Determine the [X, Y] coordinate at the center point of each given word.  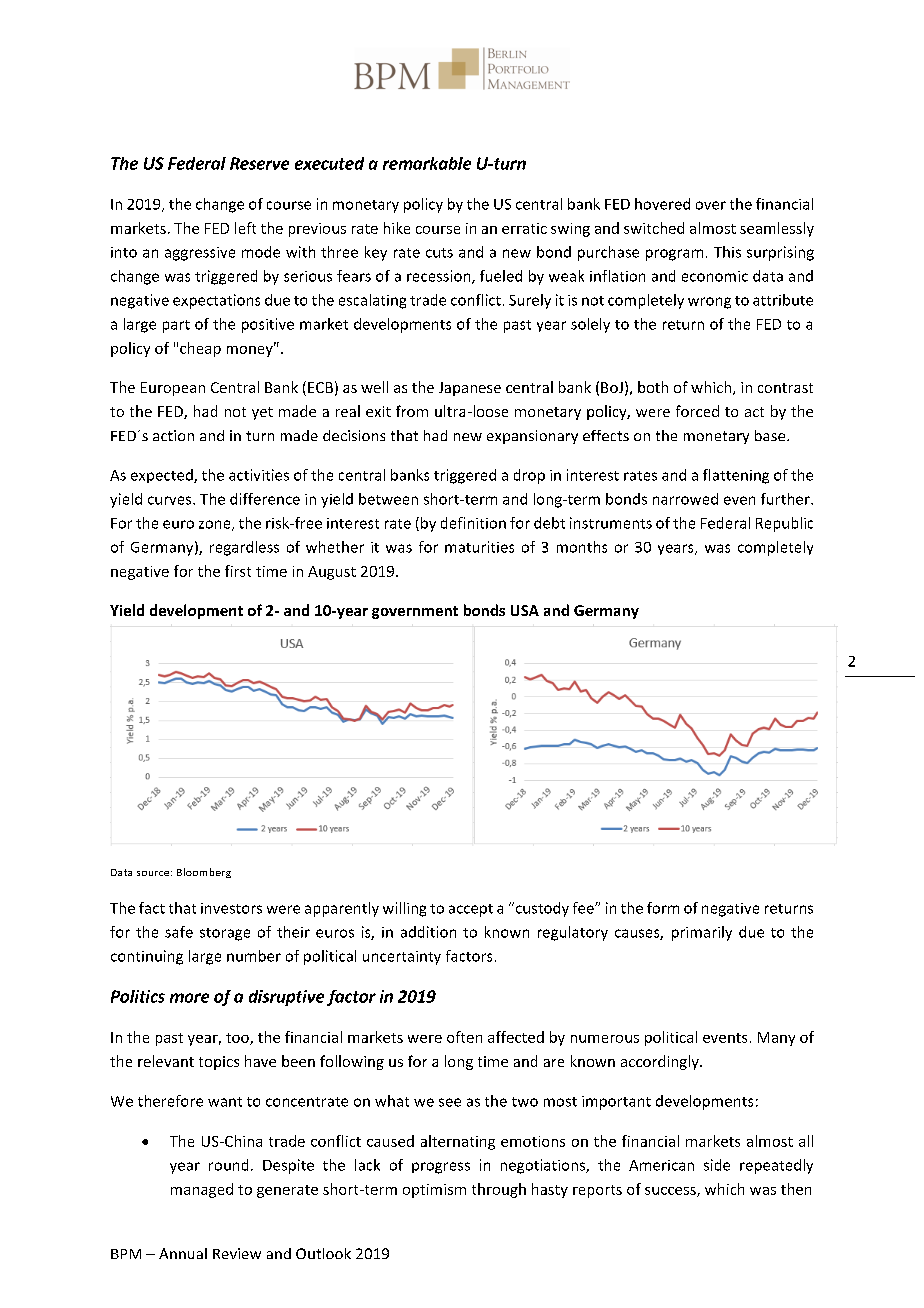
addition [428, 932]
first [238, 571]
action [173, 435]
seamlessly [777, 229]
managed [202, 1190]
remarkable [427, 163]
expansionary [532, 437]
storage [225, 934]
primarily [702, 933]
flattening [736, 476]
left [245, 228]
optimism [434, 1191]
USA [525, 610]
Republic [784, 524]
